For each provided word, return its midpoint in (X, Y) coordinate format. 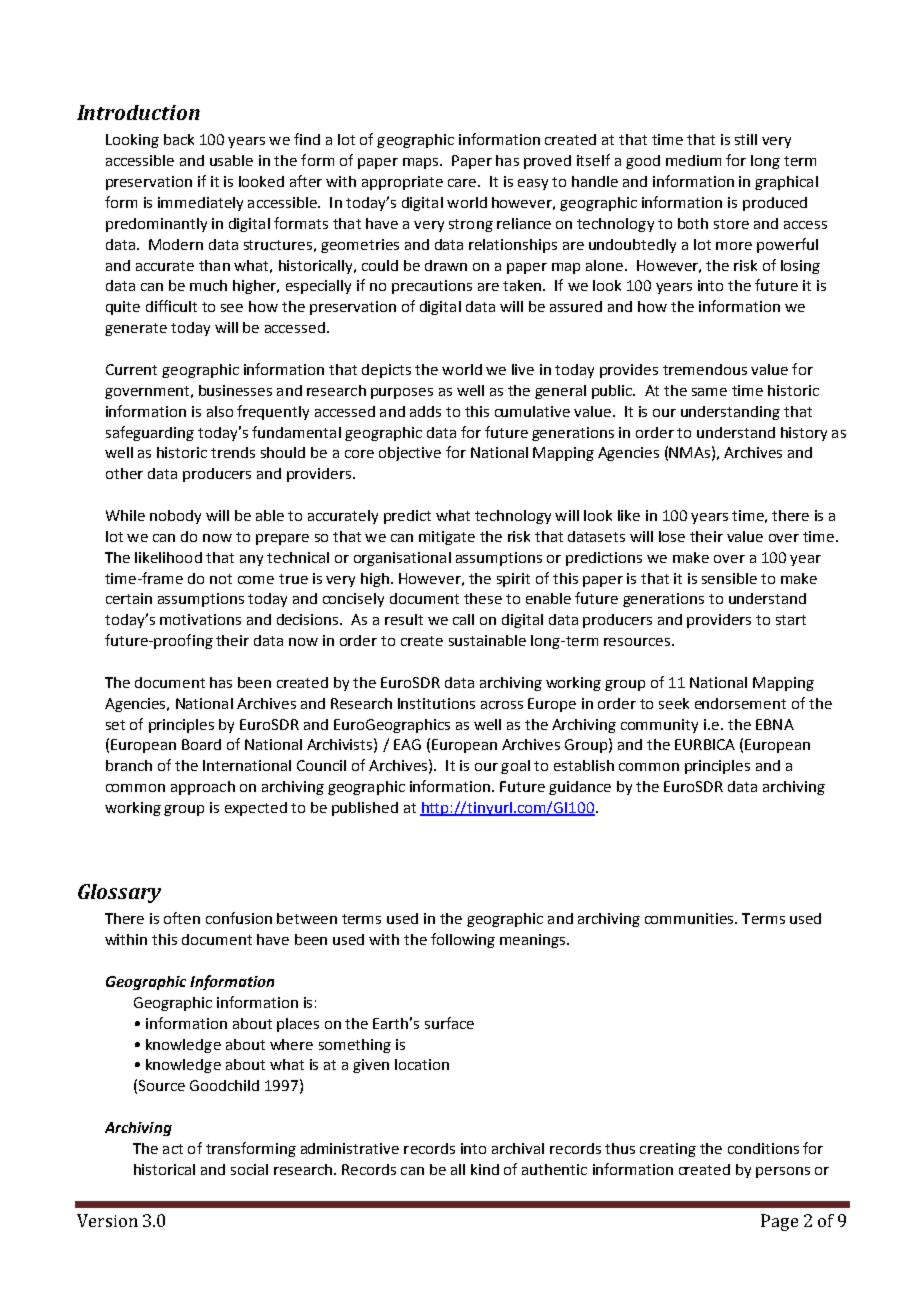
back (179, 139)
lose (672, 536)
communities (690, 918)
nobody (175, 517)
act (173, 1149)
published (365, 809)
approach (203, 788)
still (746, 139)
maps (422, 163)
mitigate (447, 538)
